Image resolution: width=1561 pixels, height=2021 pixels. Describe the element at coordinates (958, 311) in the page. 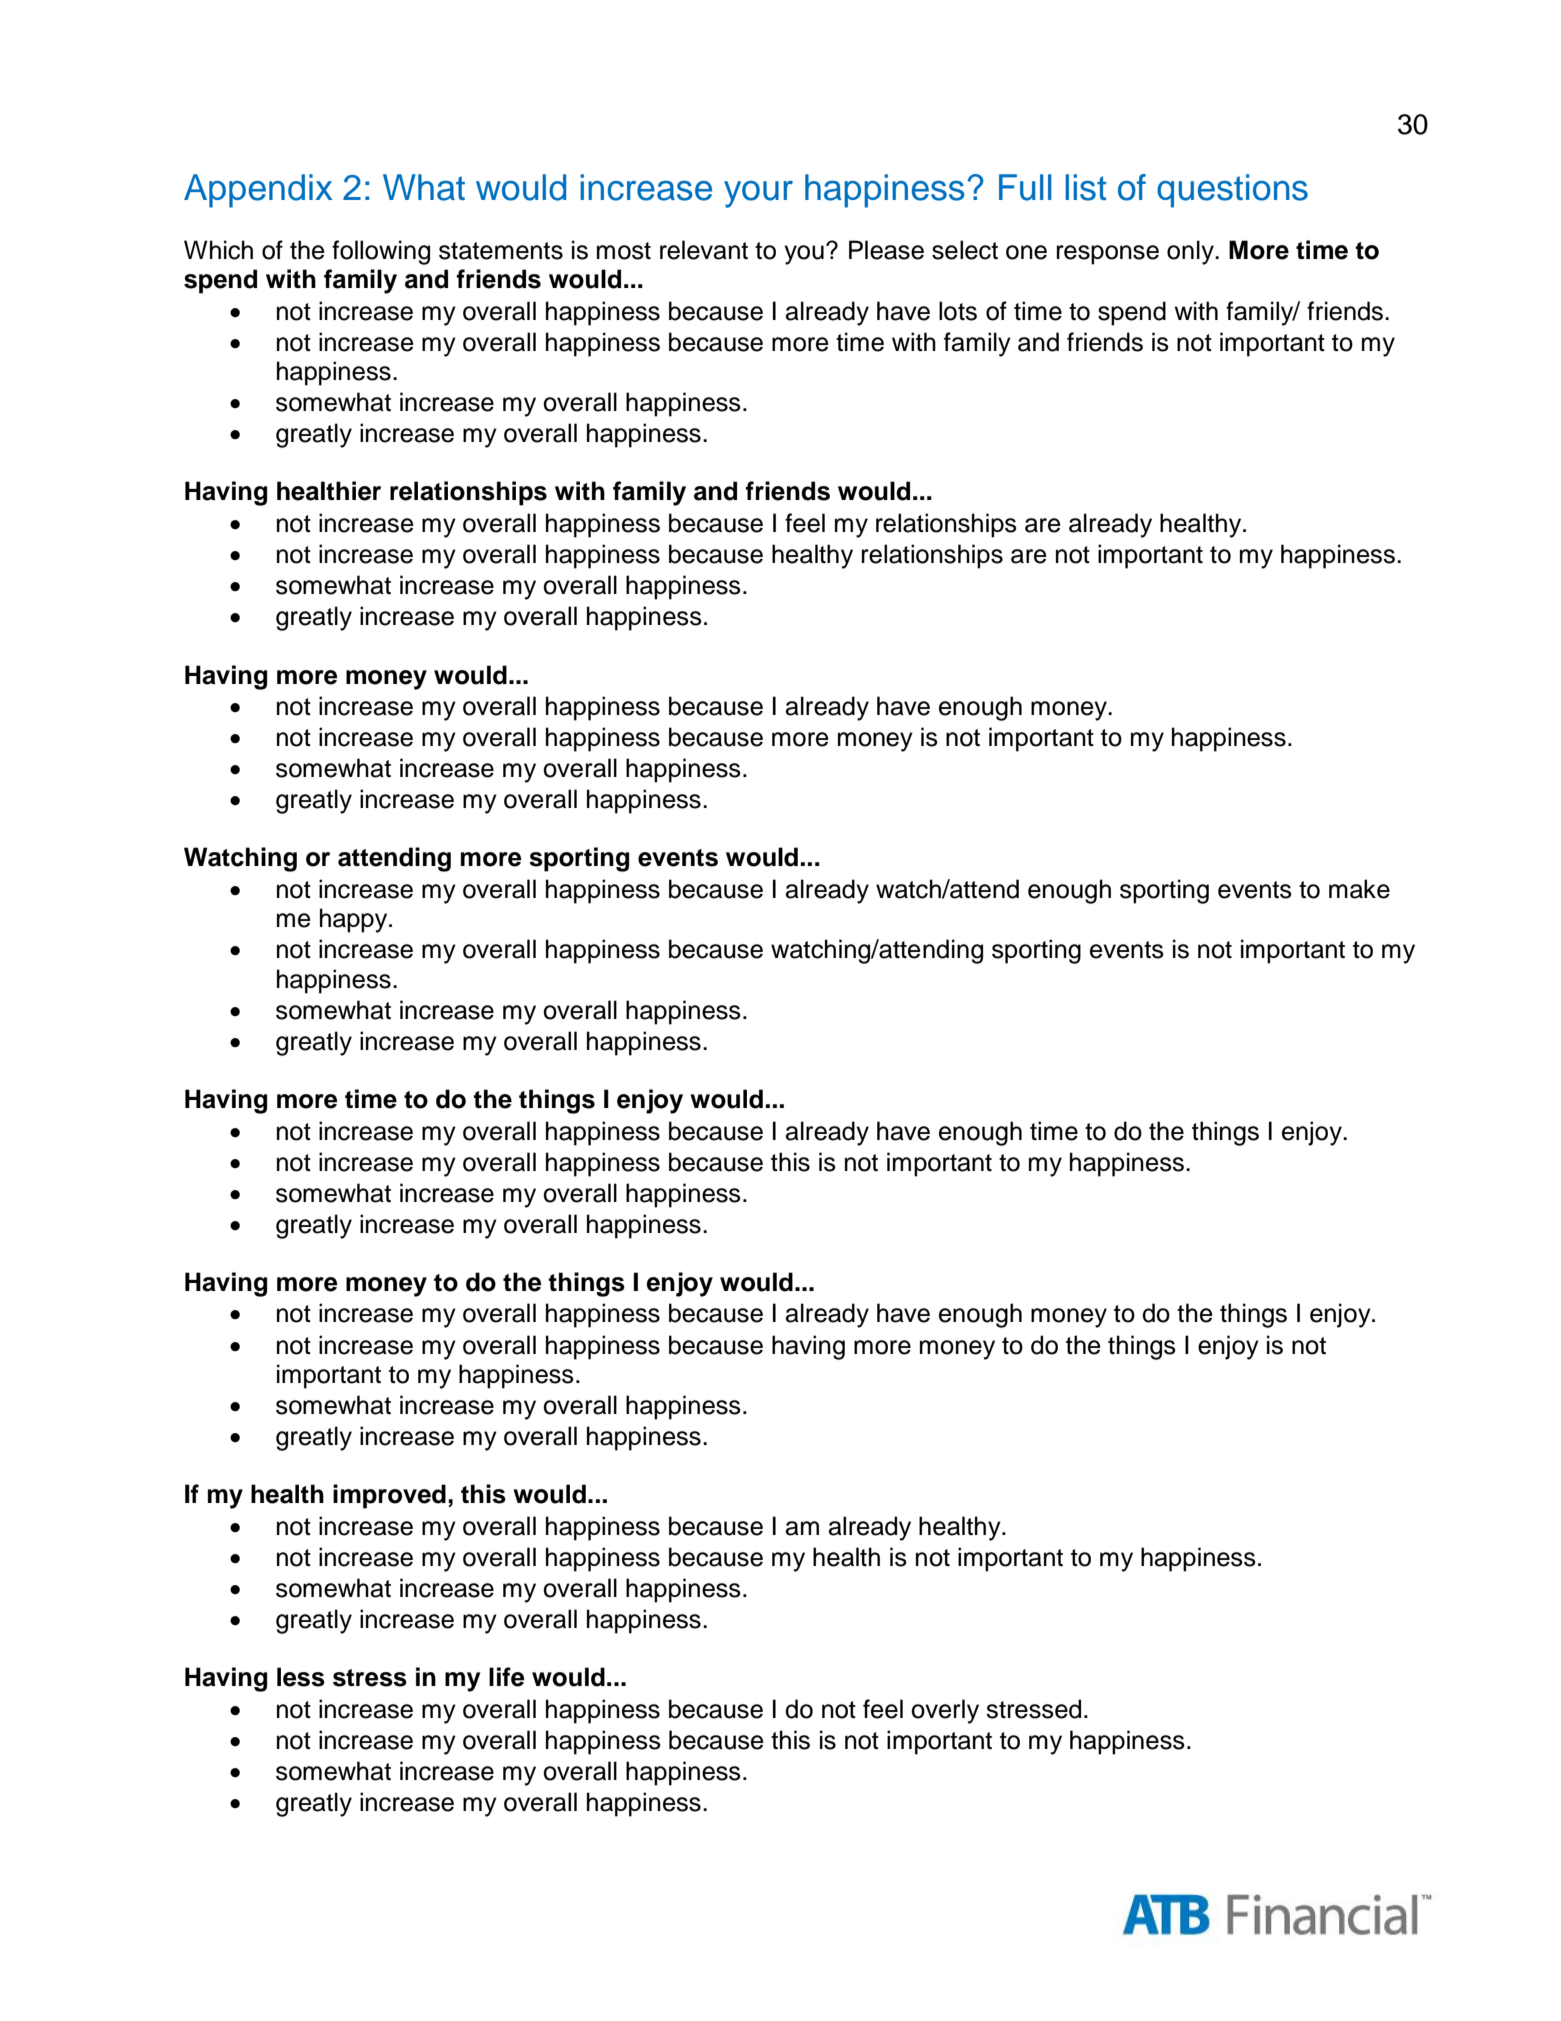

I see `lots` at that location.
